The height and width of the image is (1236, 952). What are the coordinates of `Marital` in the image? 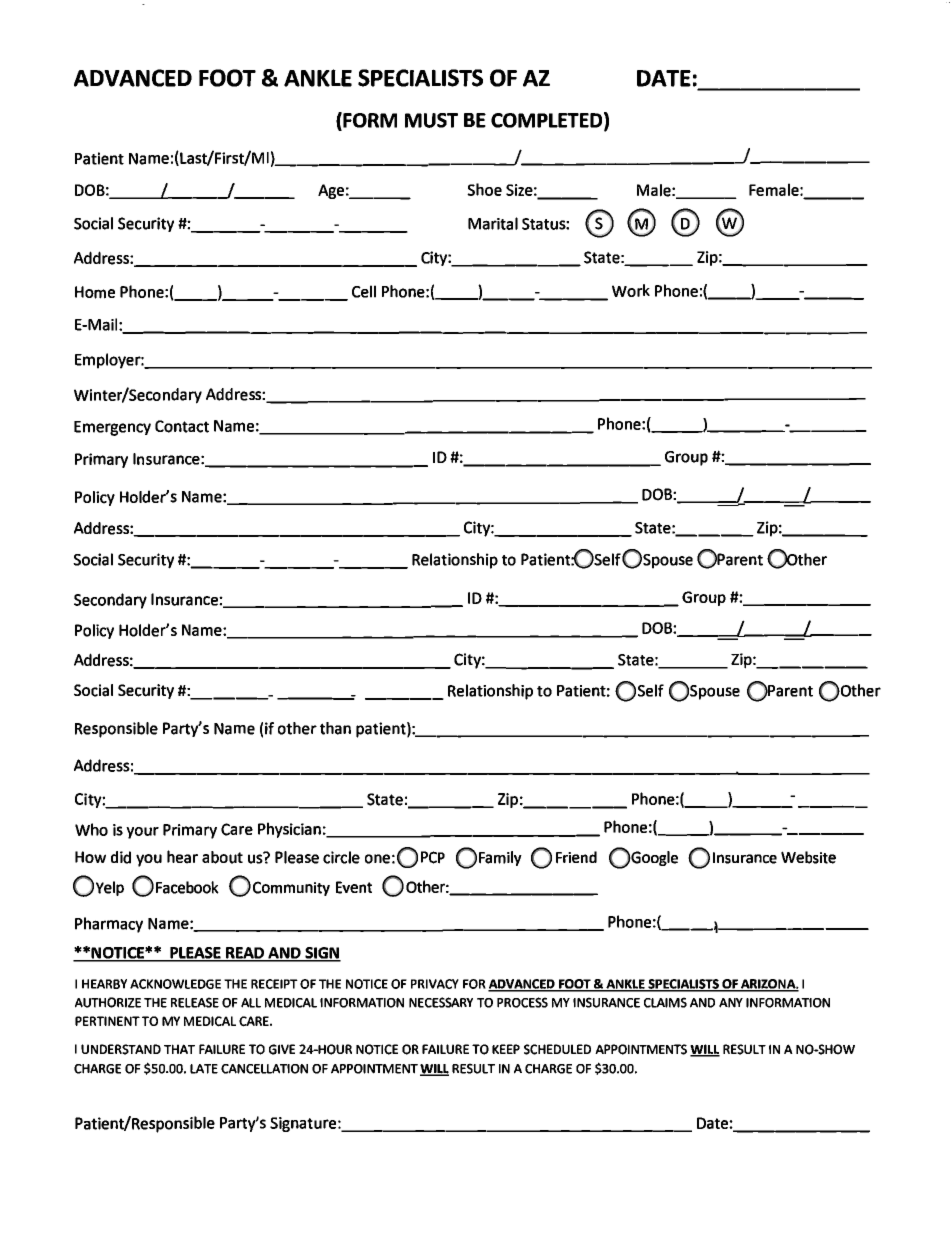 It's located at (493, 223).
